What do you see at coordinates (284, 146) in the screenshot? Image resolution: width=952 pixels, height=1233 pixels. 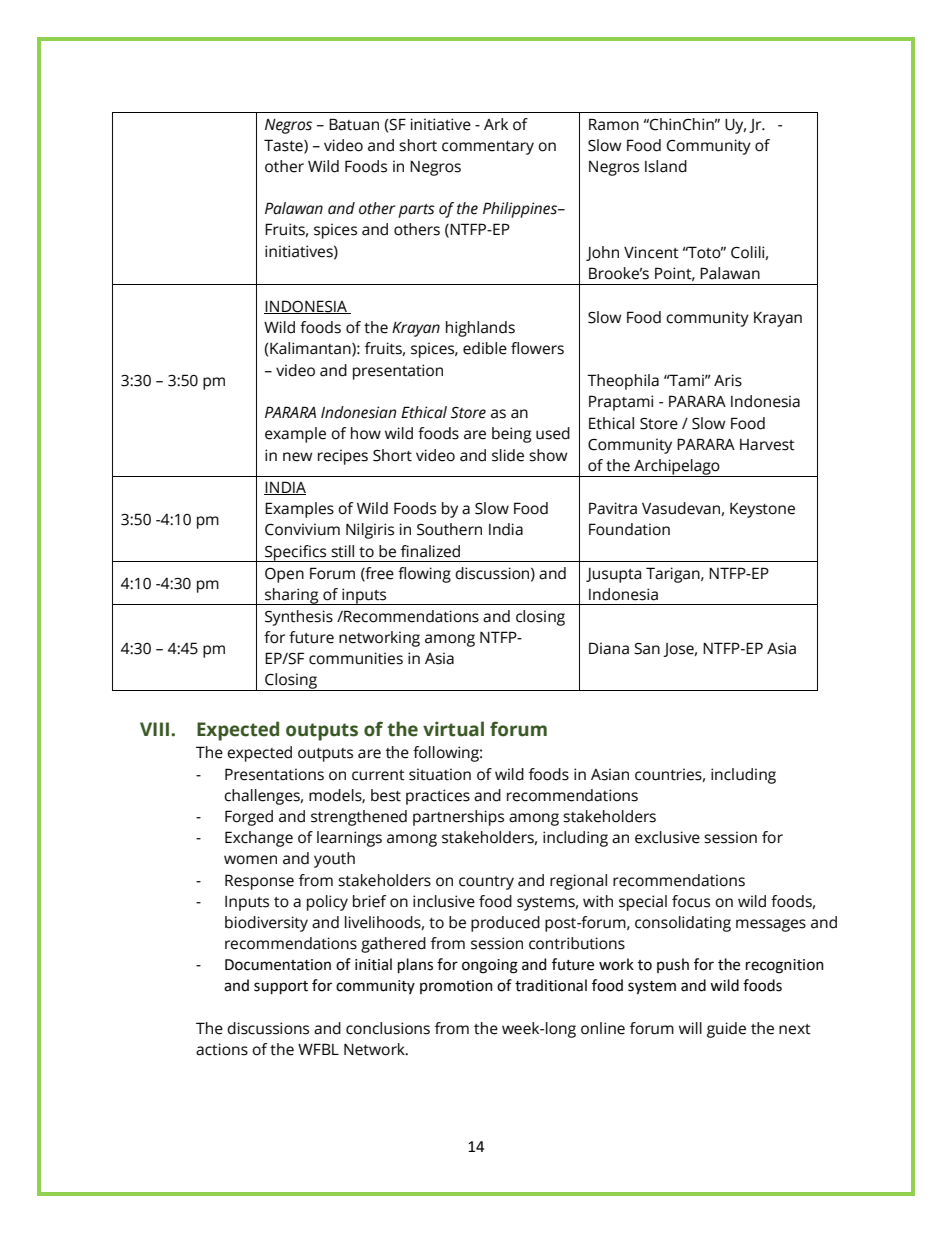 I see `Taste` at bounding box center [284, 146].
